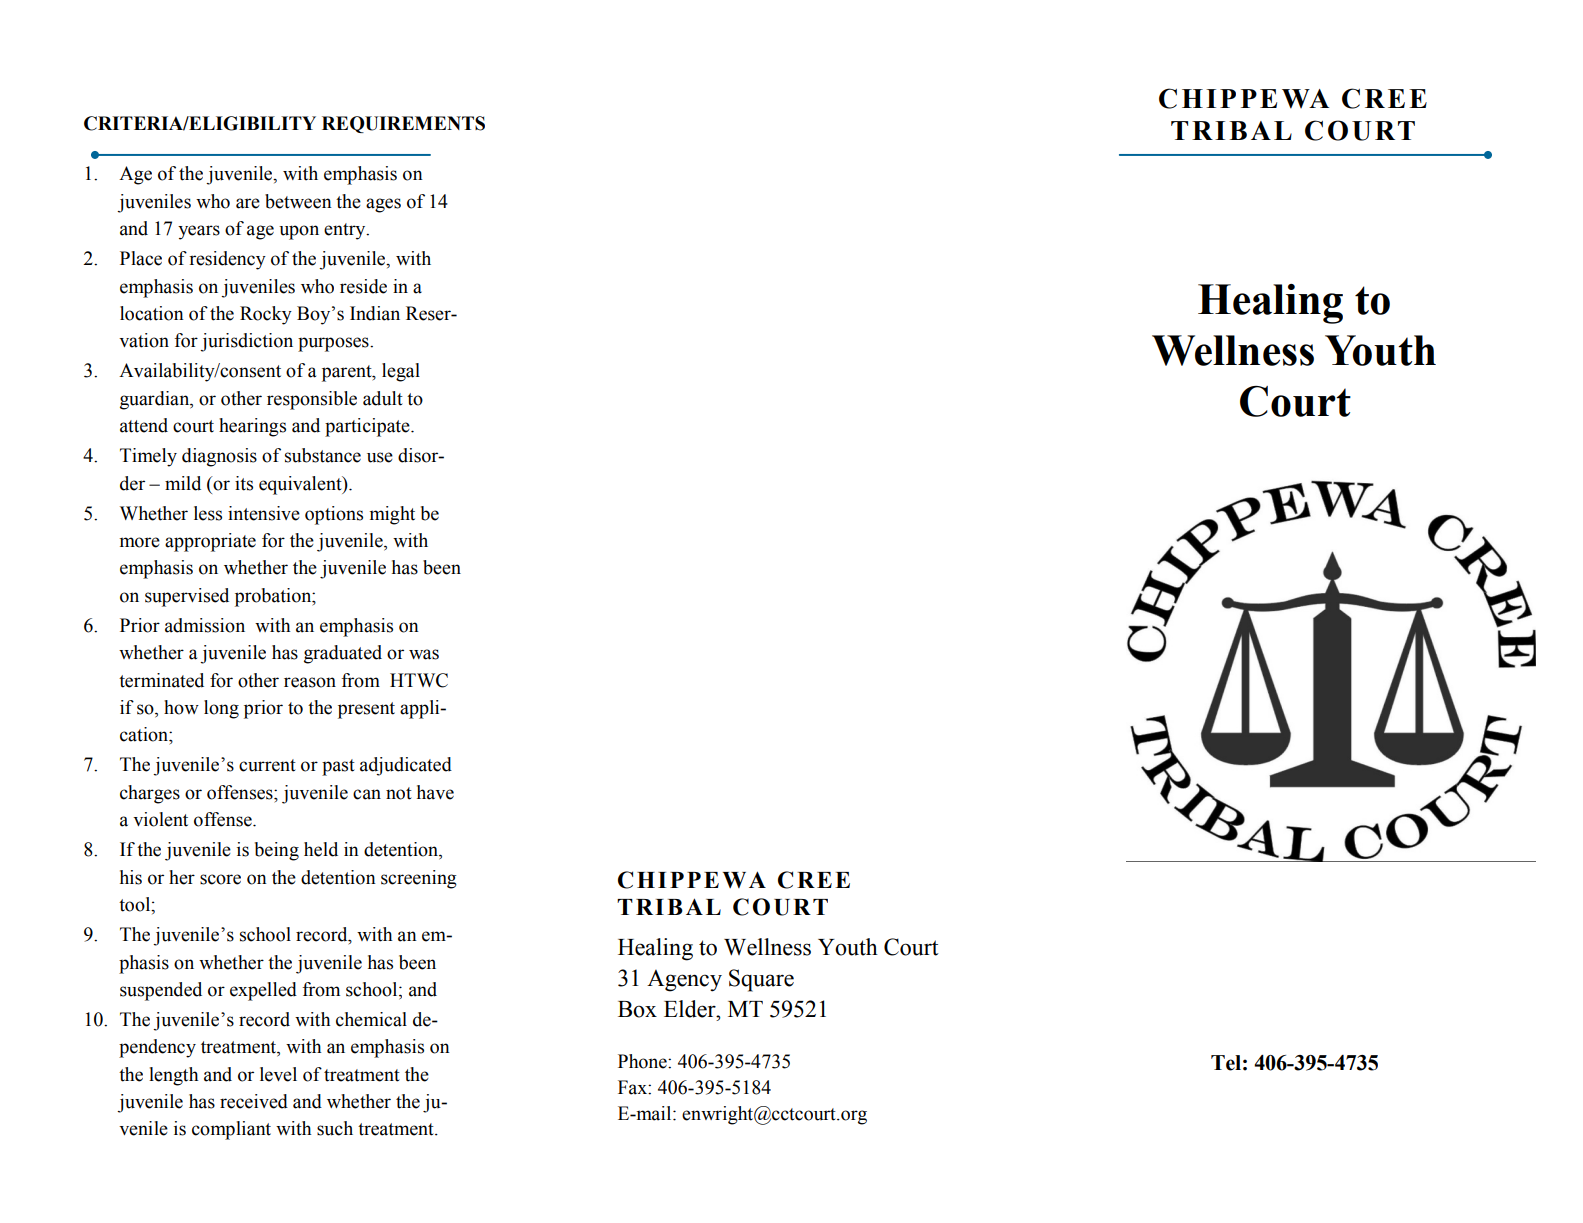 The image size is (1583, 1223). Describe the element at coordinates (174, 1076) in the screenshot. I see `length` at that location.
